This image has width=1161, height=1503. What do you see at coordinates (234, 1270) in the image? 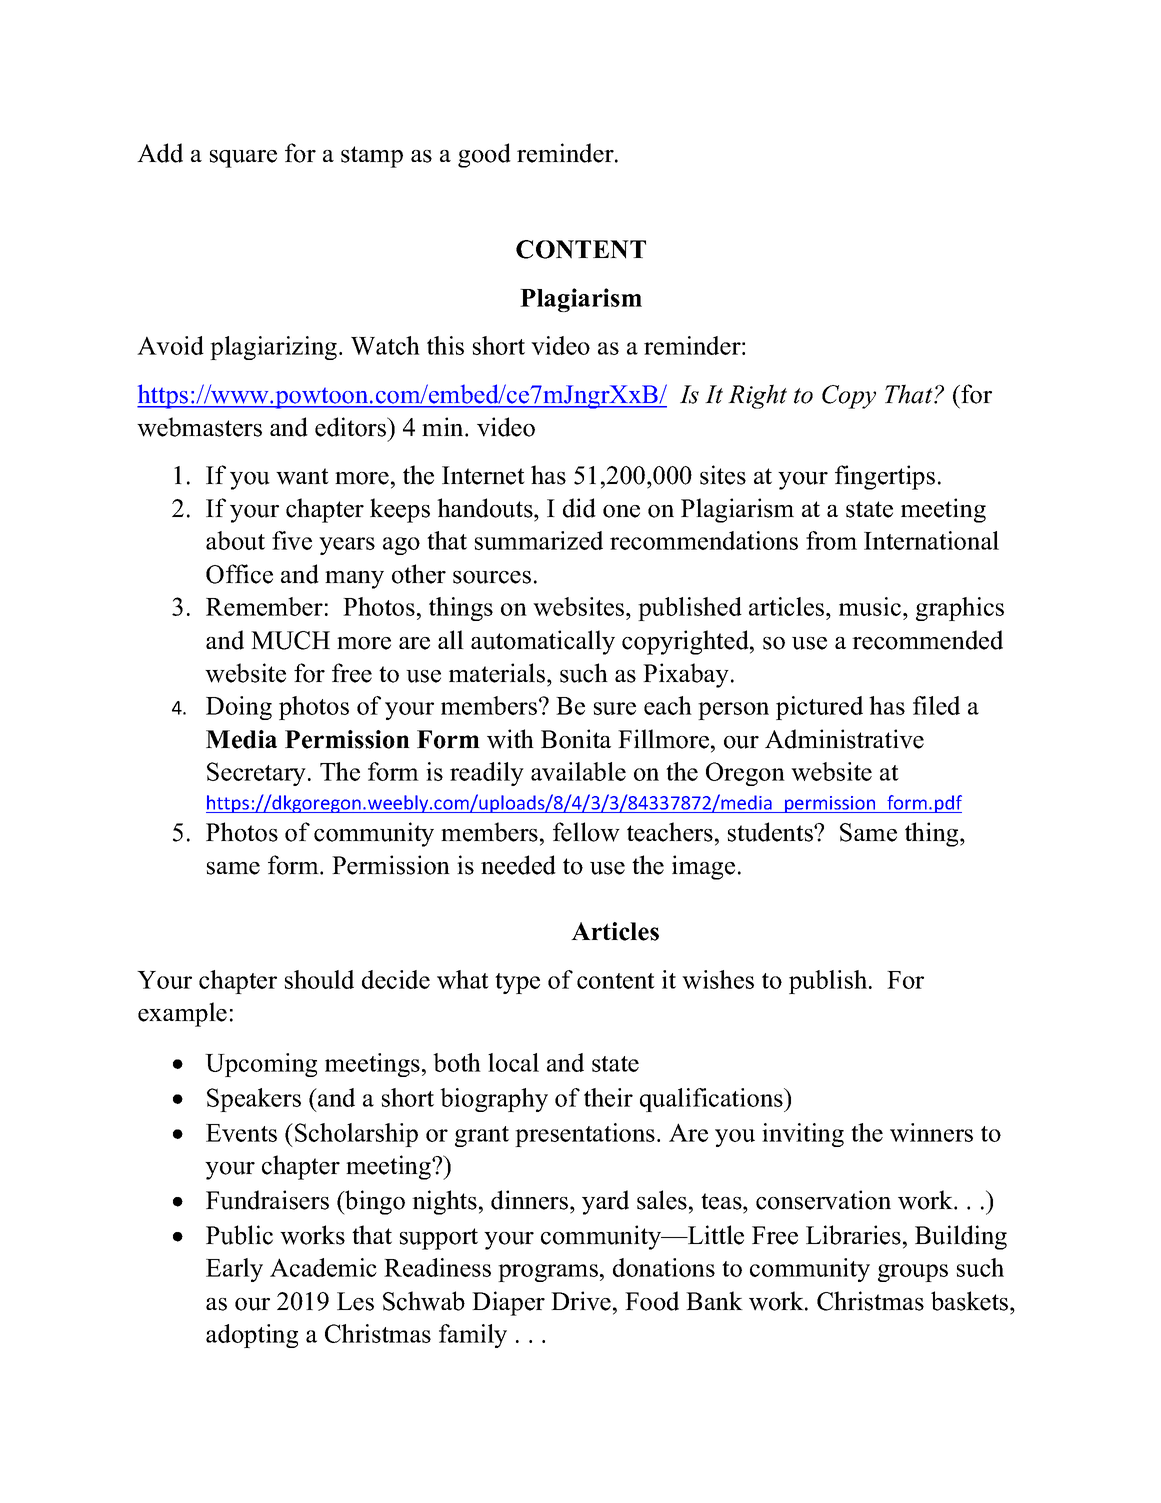
I see `Early` at bounding box center [234, 1270].
